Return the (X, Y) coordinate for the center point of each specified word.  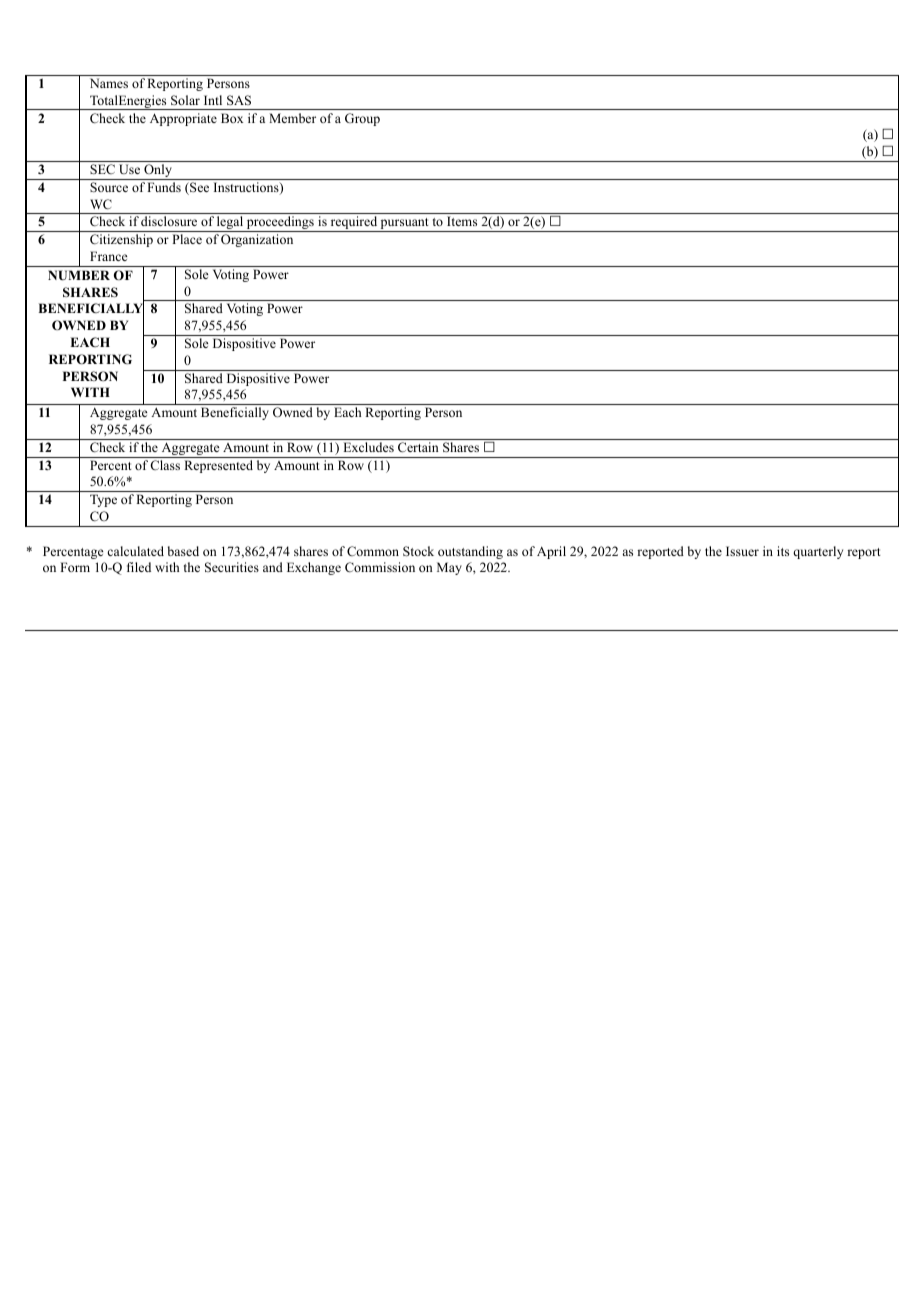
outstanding (470, 552)
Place (187, 239)
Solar (185, 100)
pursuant (405, 225)
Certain (418, 447)
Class (165, 465)
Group (362, 119)
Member (292, 118)
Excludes (368, 447)
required (354, 224)
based (183, 551)
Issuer (742, 551)
